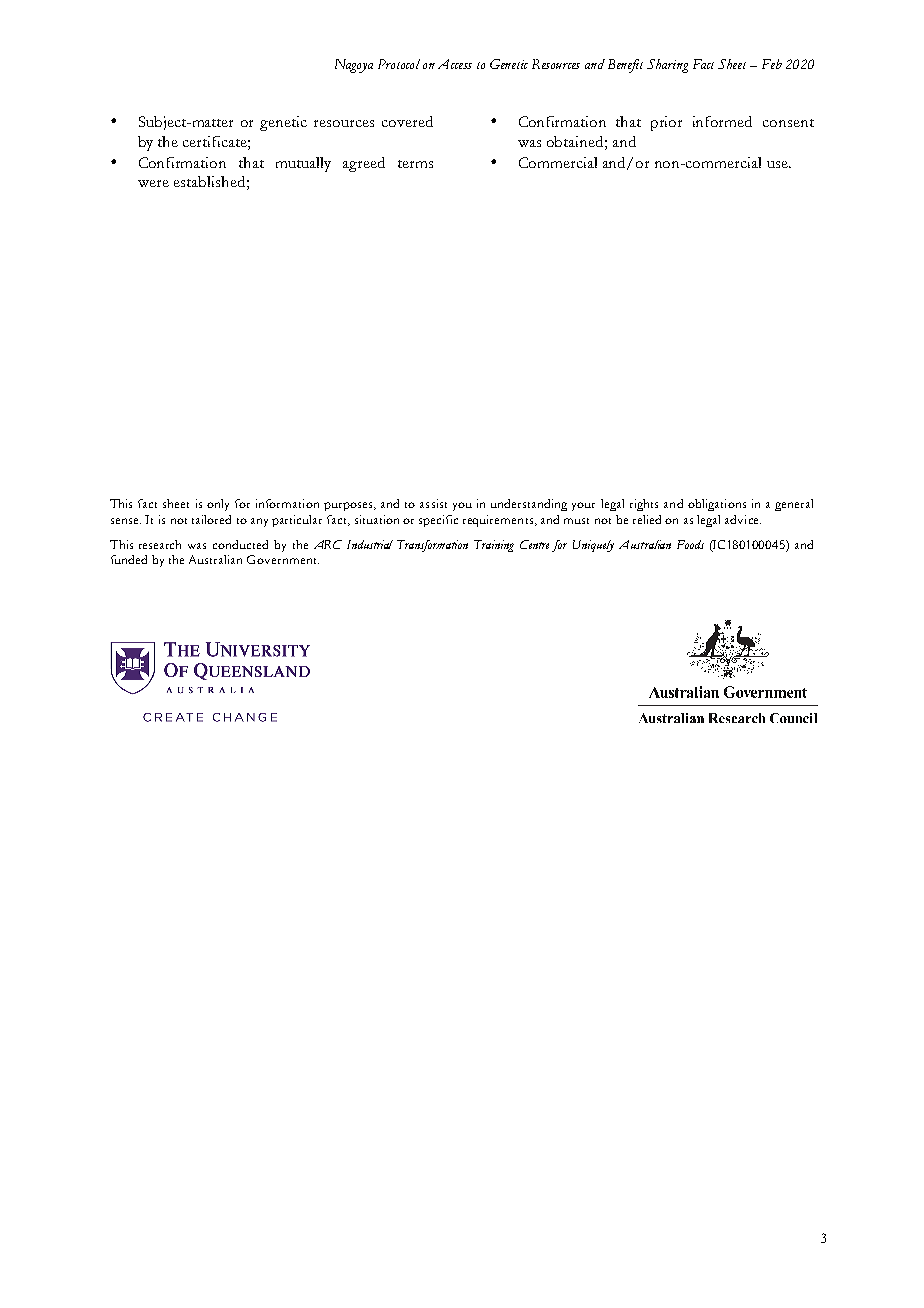 This image has width=924, height=1308. What do you see at coordinates (455, 64) in the image?
I see `Access` at bounding box center [455, 64].
